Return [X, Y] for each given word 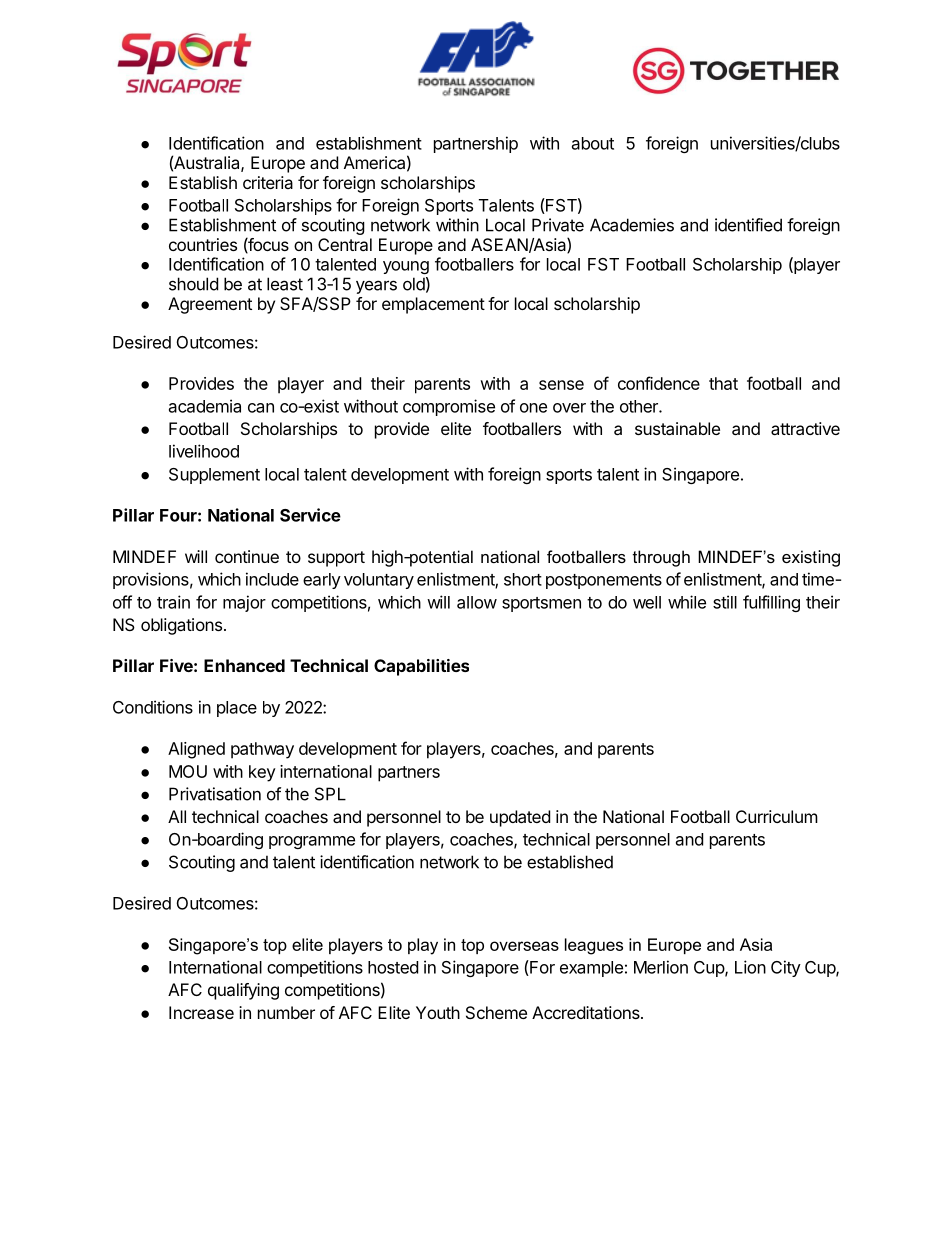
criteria [268, 182]
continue [247, 556]
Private [558, 225]
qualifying [243, 991]
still [725, 602]
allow [477, 602]
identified [748, 225]
